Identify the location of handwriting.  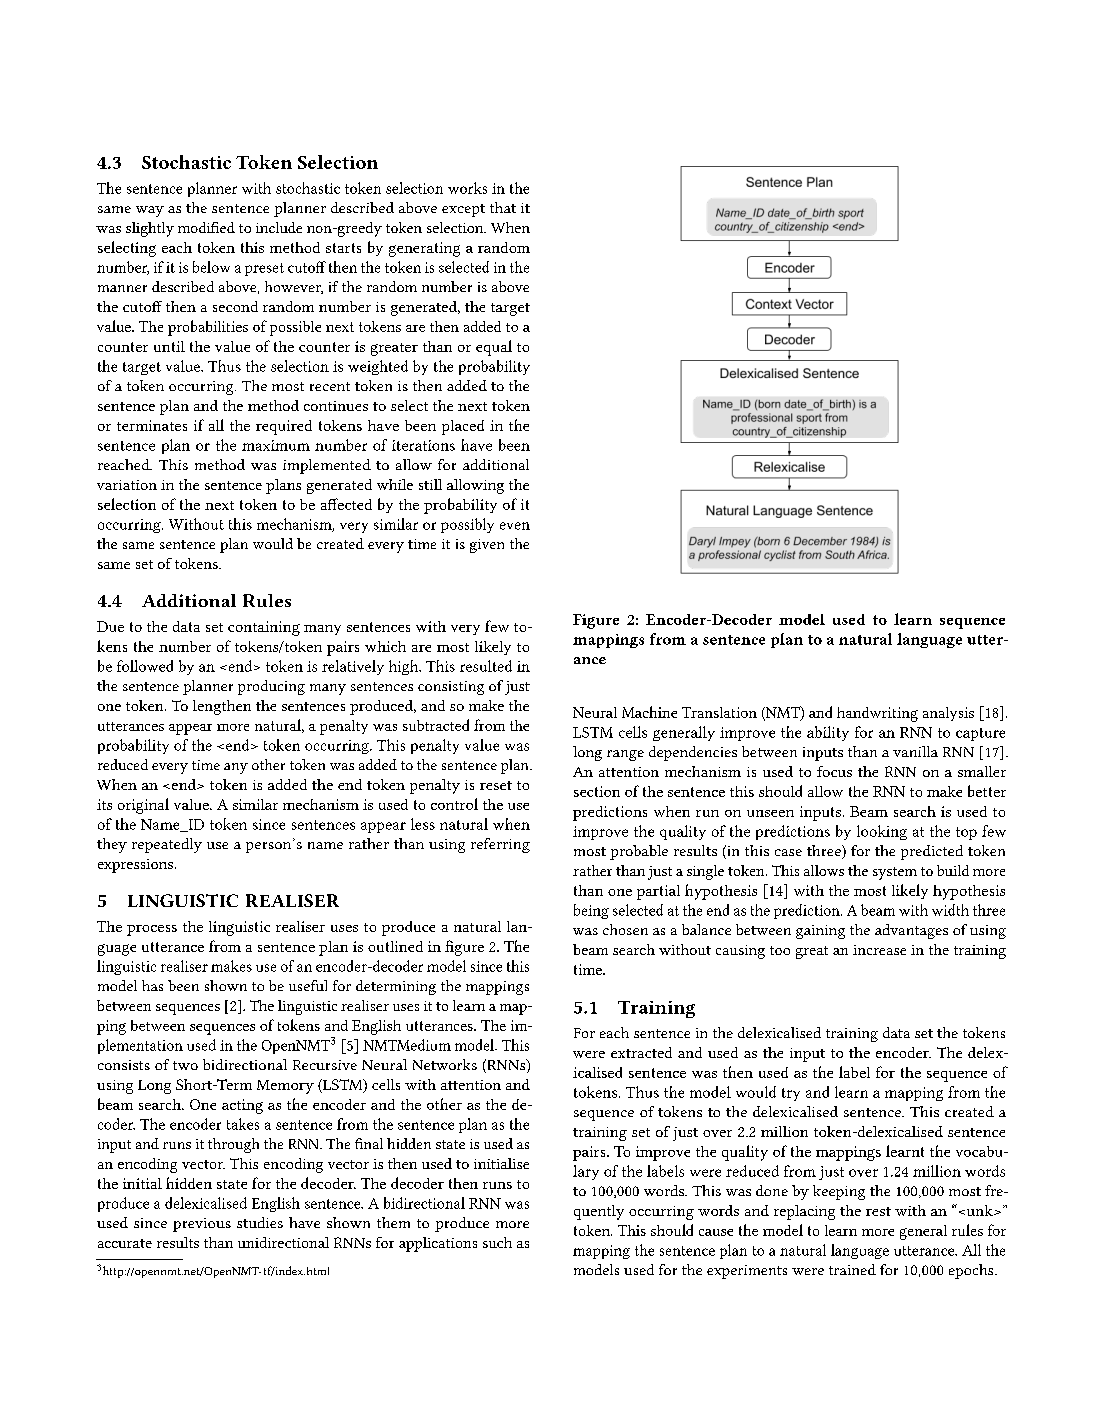
(877, 714).
